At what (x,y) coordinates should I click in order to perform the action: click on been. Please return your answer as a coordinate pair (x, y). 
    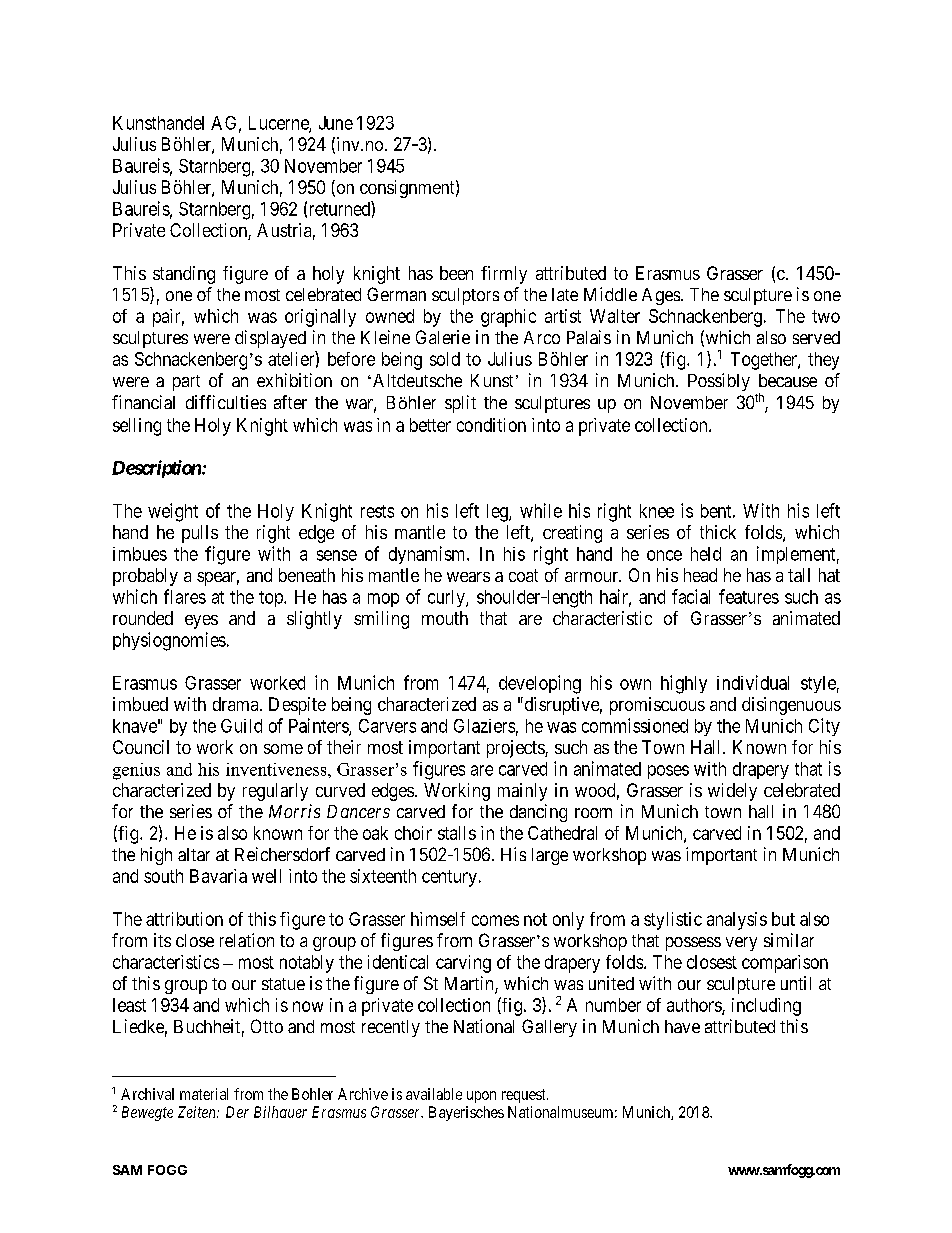
    Looking at the image, I should click on (456, 273).
